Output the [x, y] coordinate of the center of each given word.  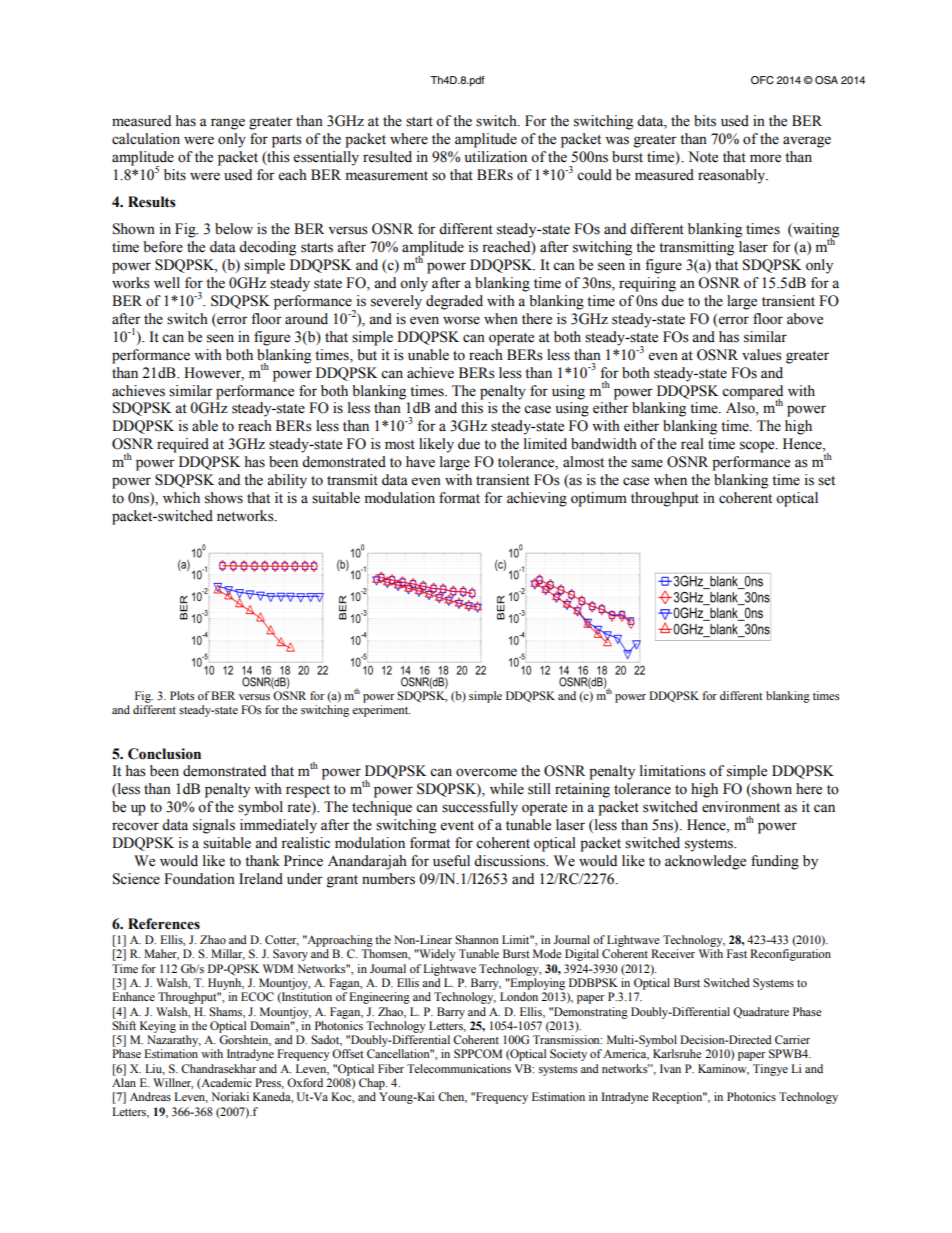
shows [224, 498]
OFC [762, 80]
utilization [495, 157]
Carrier [792, 1039]
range [228, 124]
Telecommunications [459, 1068]
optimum [599, 499]
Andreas [150, 1096]
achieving [537, 499]
